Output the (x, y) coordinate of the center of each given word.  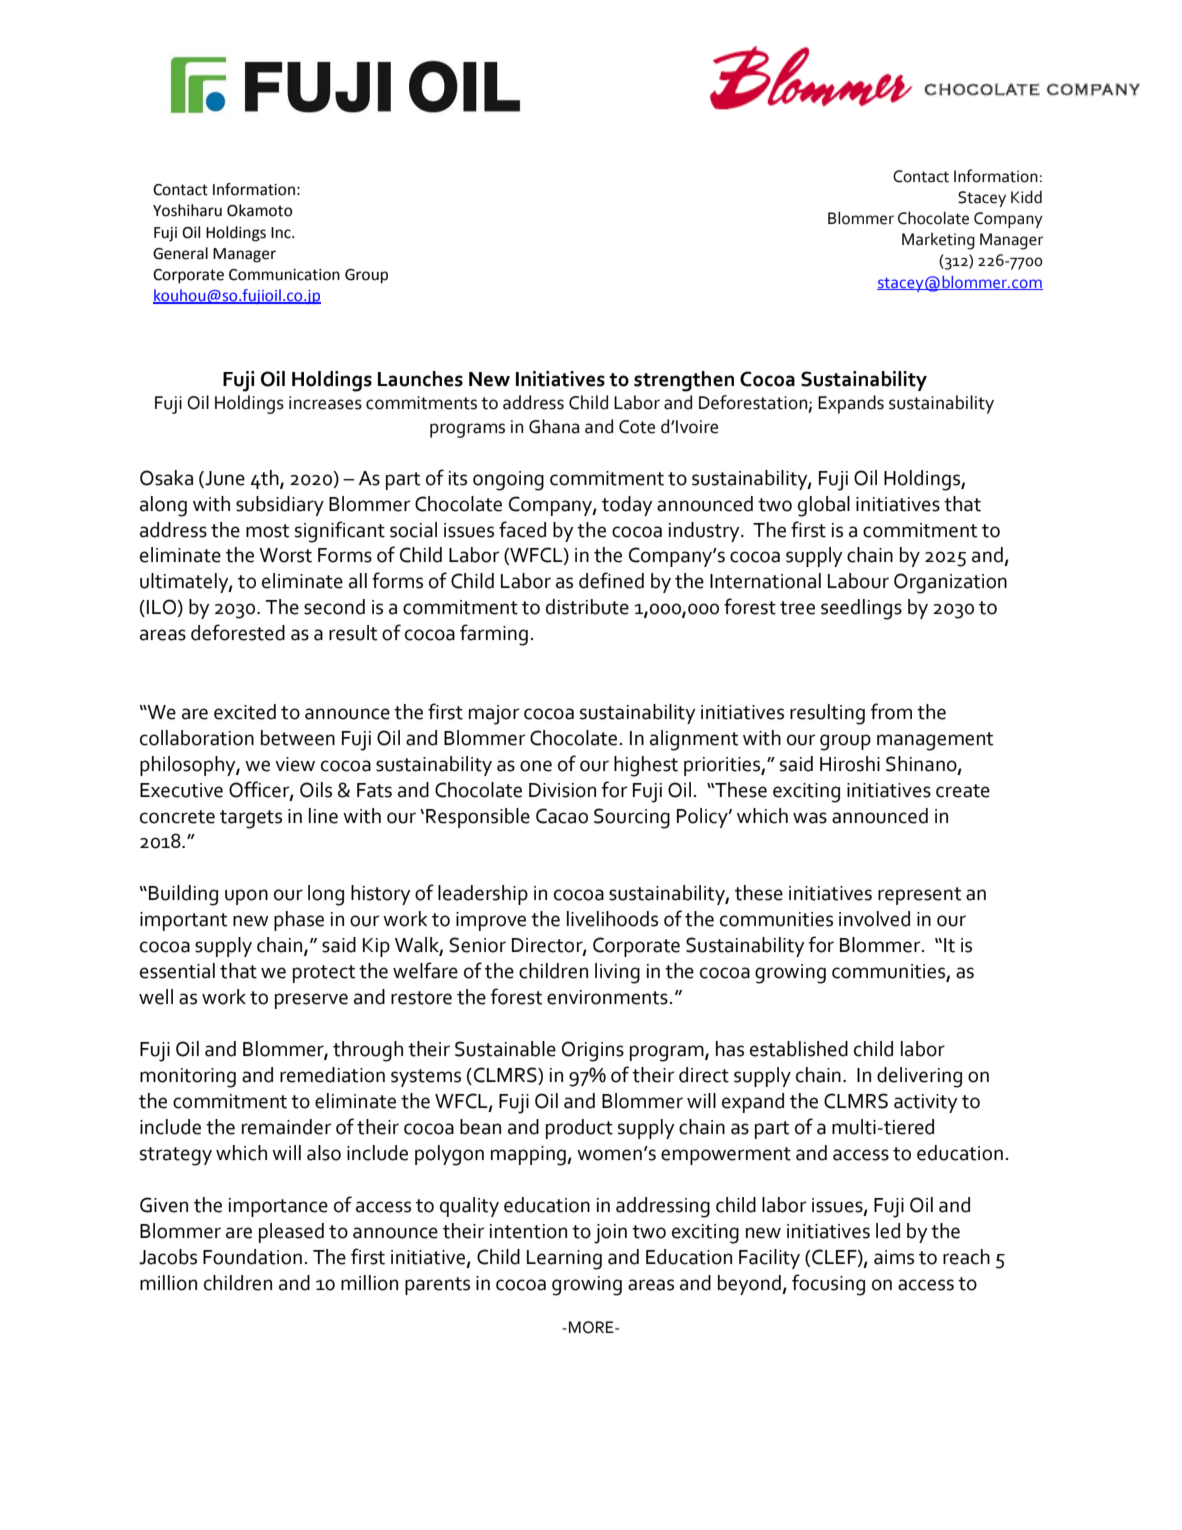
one (536, 766)
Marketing (938, 241)
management (935, 741)
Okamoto (259, 210)
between (298, 738)
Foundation (252, 1257)
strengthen (684, 381)
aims (894, 1257)
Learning (564, 1260)
